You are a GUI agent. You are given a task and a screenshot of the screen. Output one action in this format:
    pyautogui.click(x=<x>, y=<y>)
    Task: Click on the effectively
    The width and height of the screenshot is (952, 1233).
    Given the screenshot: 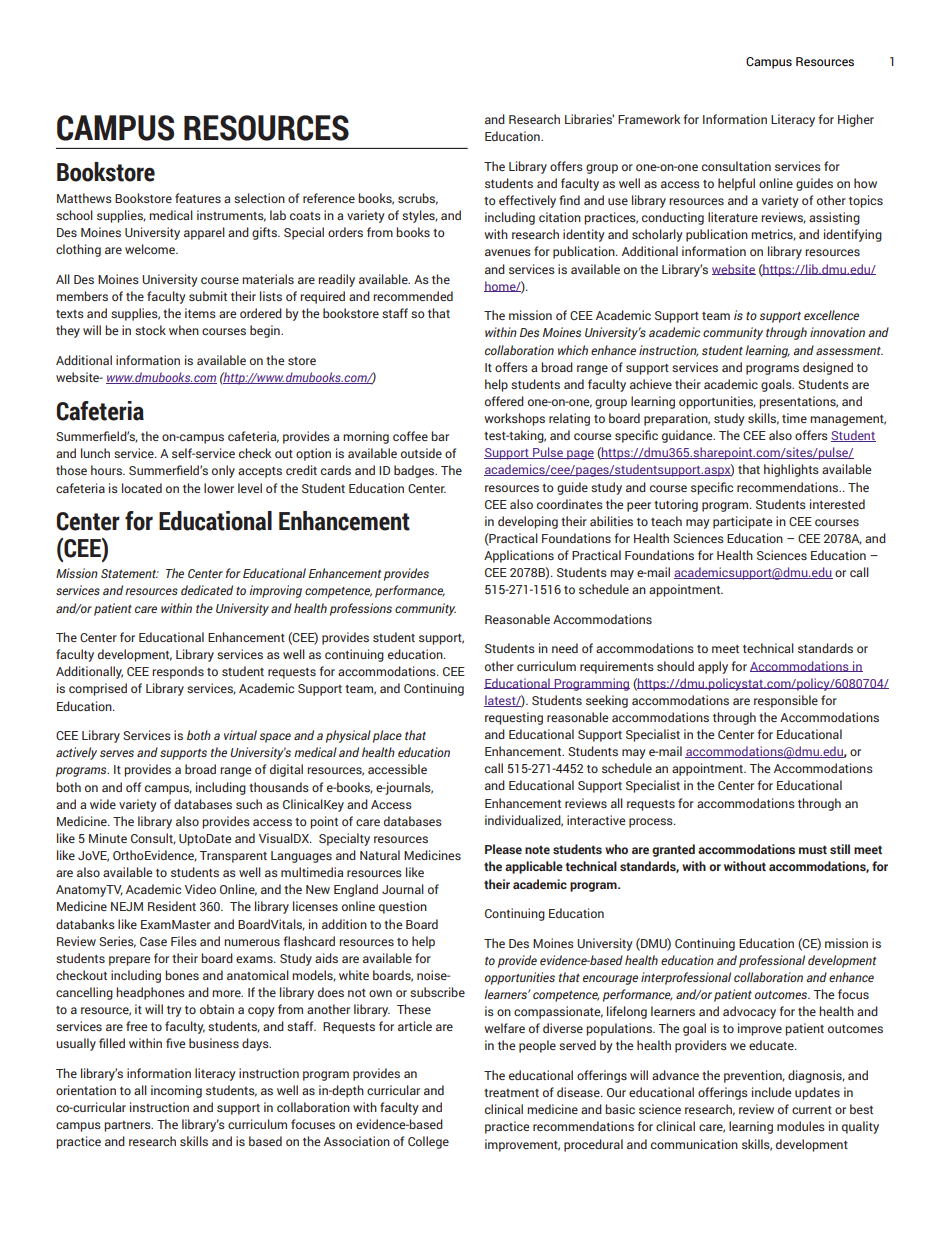 What is the action you would take?
    pyautogui.click(x=527, y=201)
